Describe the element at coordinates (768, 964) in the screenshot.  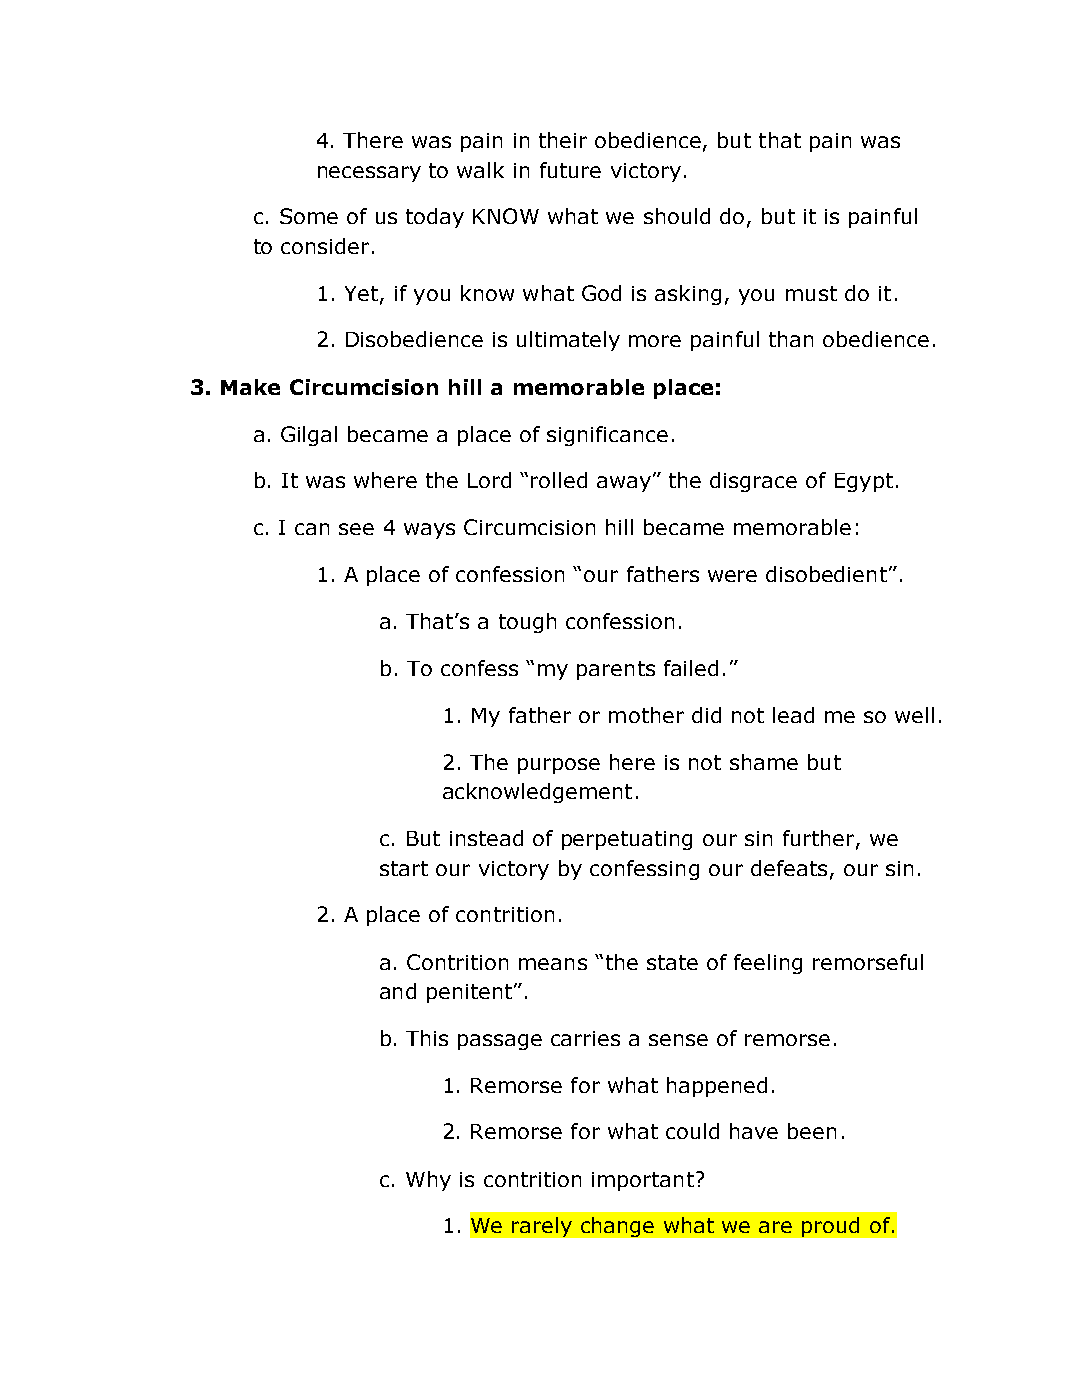
I see `feeling` at that location.
